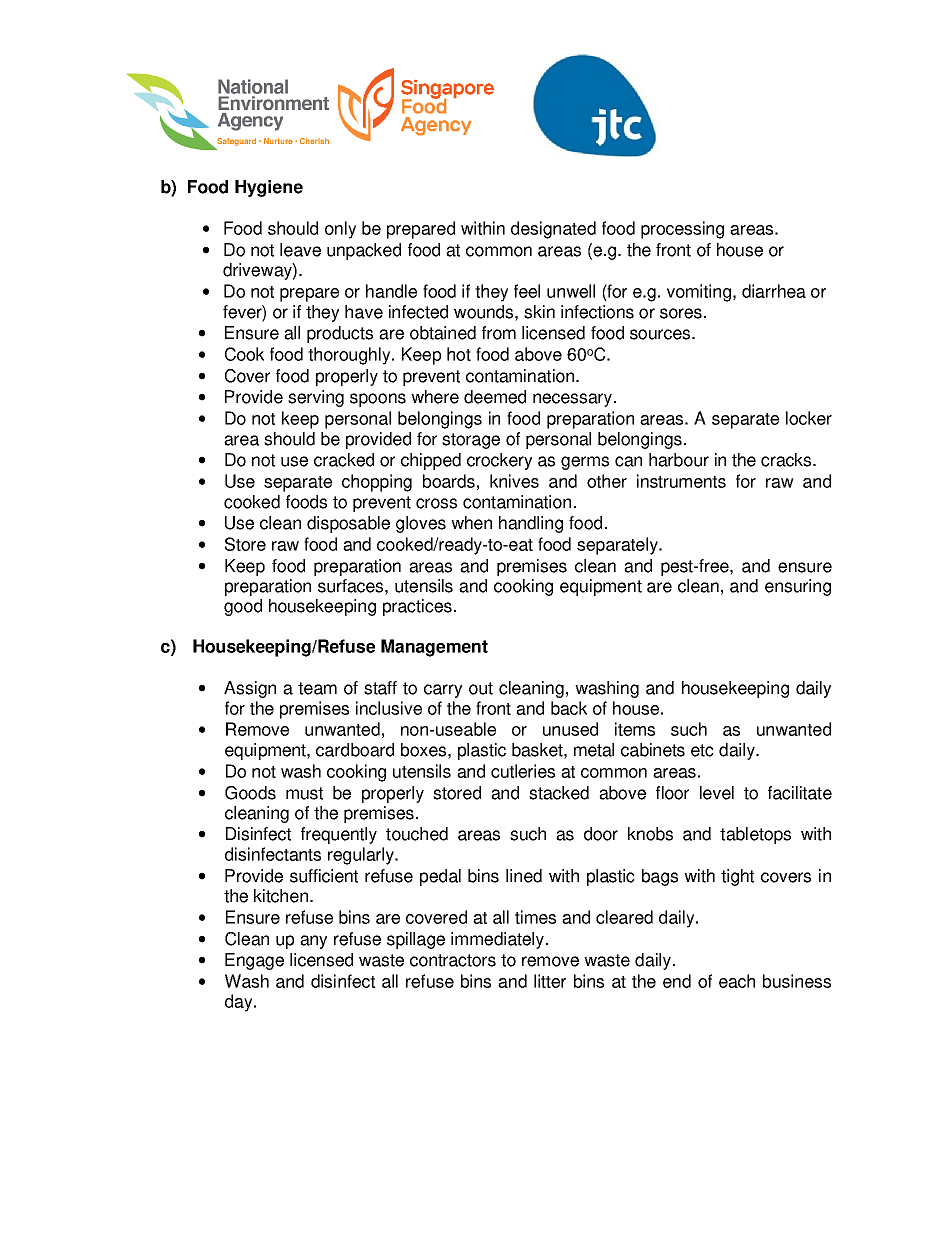  What do you see at coordinates (553, 230) in the screenshot?
I see `designated` at bounding box center [553, 230].
